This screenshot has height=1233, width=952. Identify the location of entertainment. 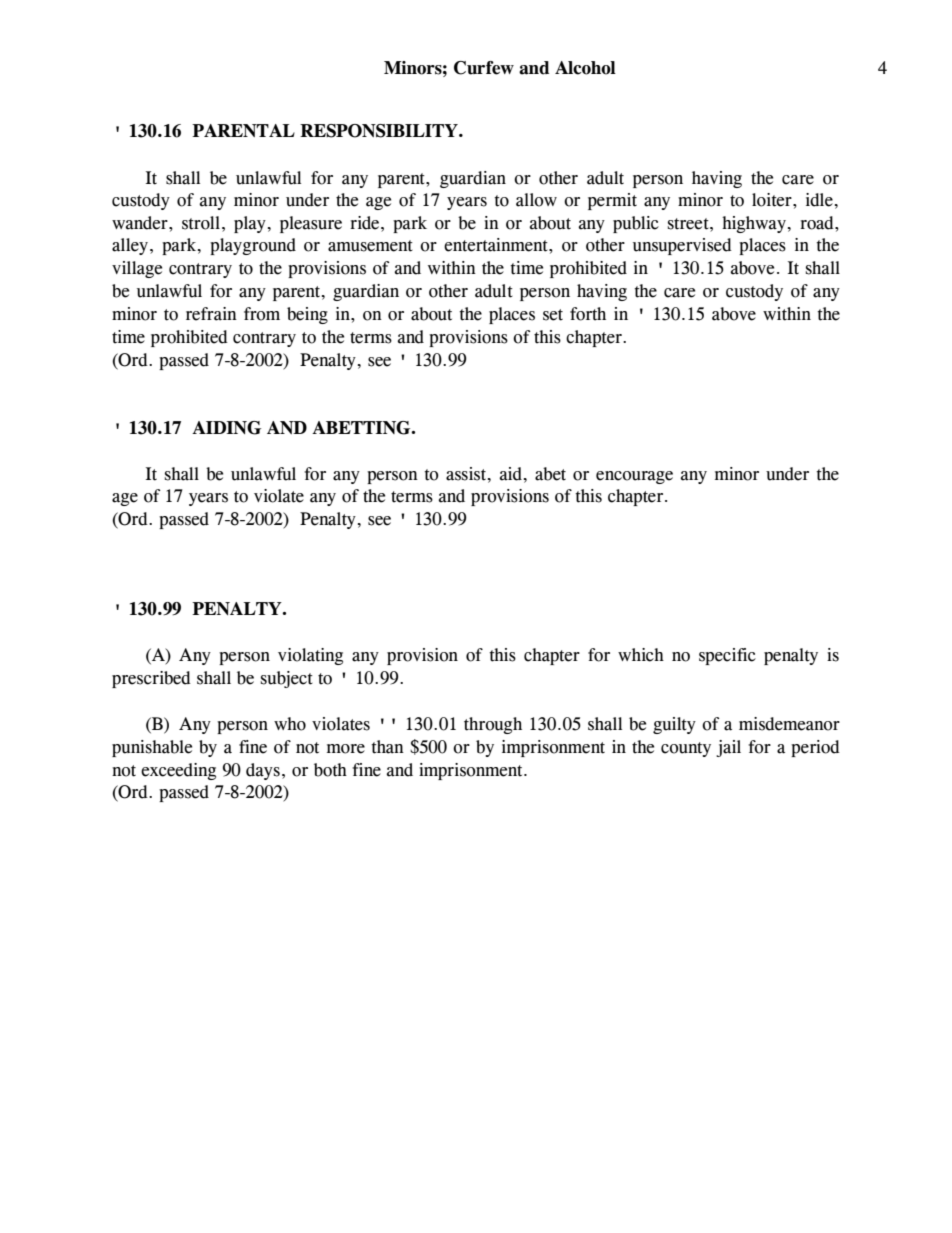
(497, 245).
